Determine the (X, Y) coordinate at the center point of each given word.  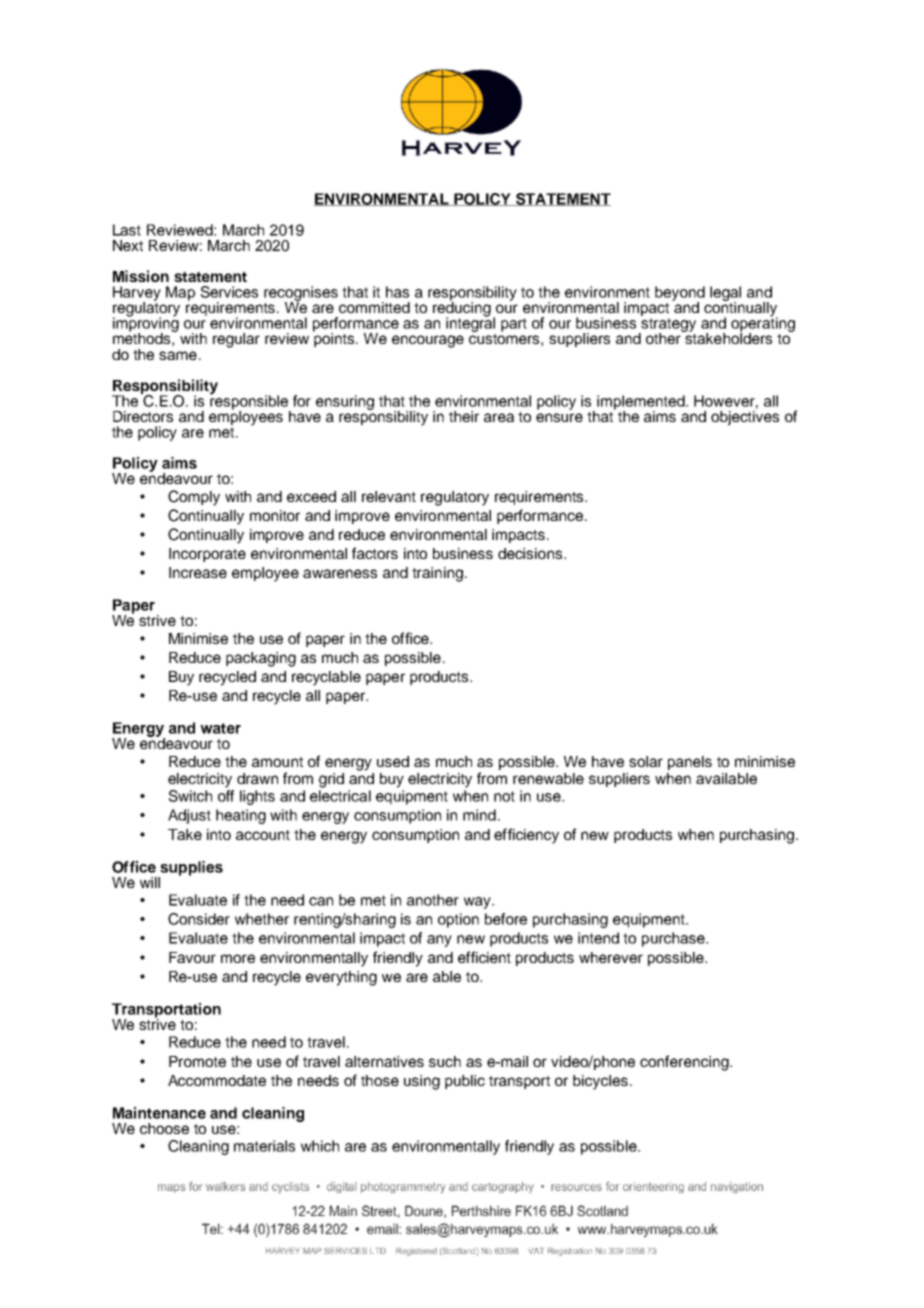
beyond (680, 294)
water (220, 728)
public (465, 1082)
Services (229, 292)
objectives (745, 417)
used (393, 761)
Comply (194, 498)
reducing (462, 309)
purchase (674, 939)
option (458, 920)
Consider (199, 919)
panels (690, 763)
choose (164, 1128)
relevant (389, 496)
